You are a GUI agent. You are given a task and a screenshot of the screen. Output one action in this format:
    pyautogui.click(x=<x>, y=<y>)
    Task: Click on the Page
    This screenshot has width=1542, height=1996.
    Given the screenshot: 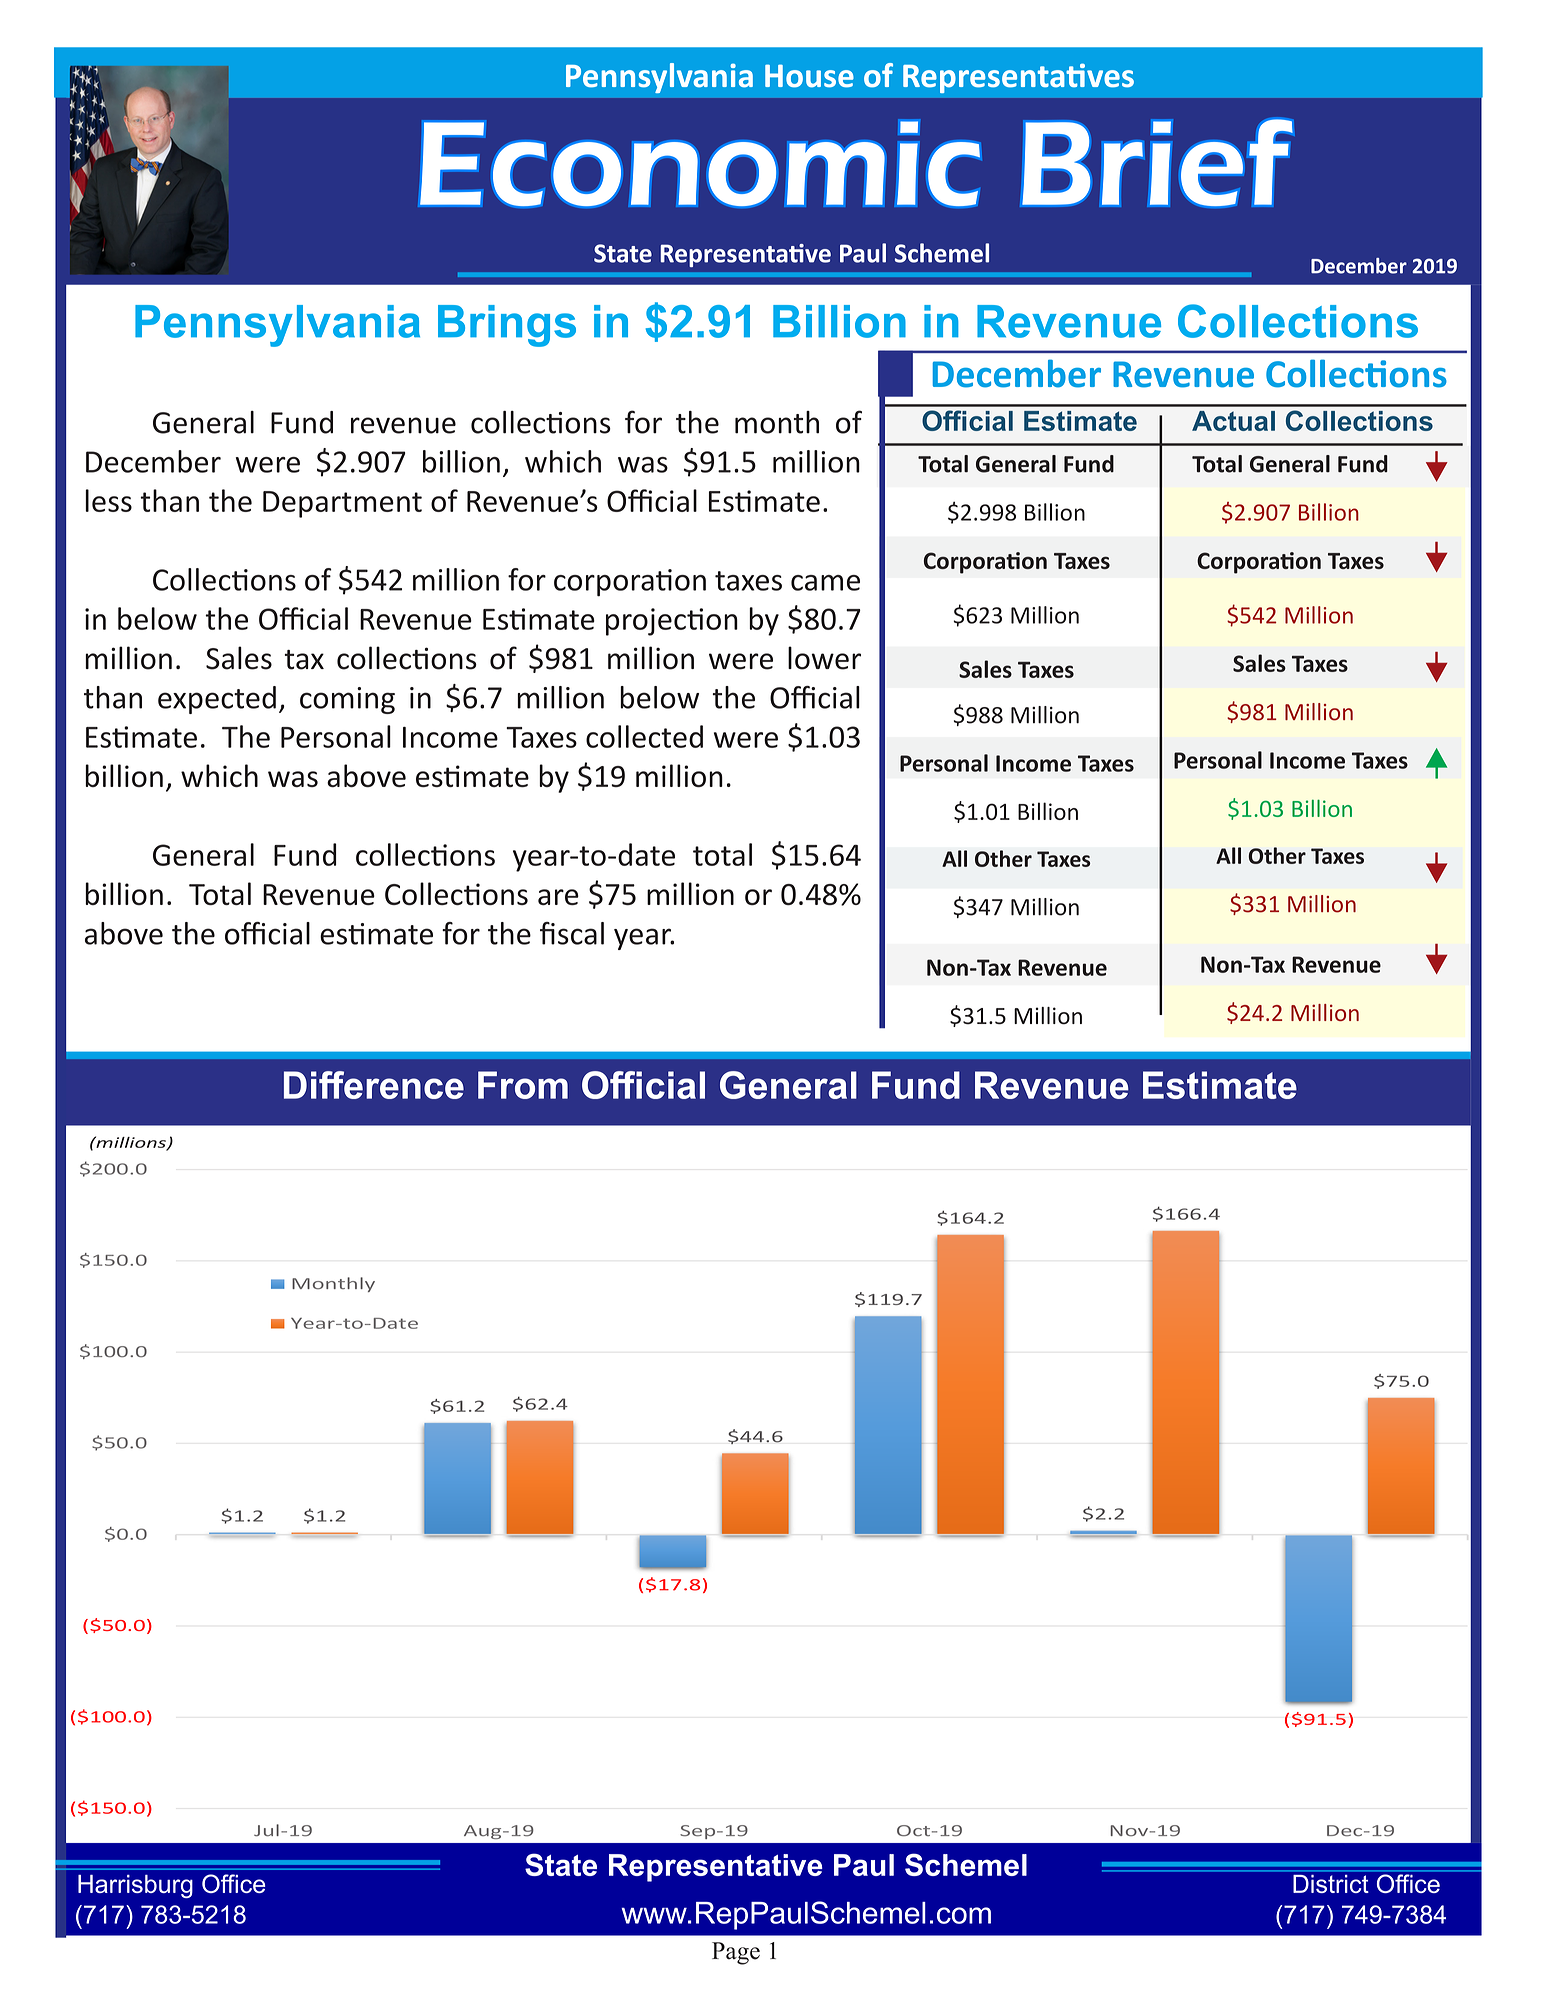 What is the action you would take?
    pyautogui.click(x=736, y=1953)
